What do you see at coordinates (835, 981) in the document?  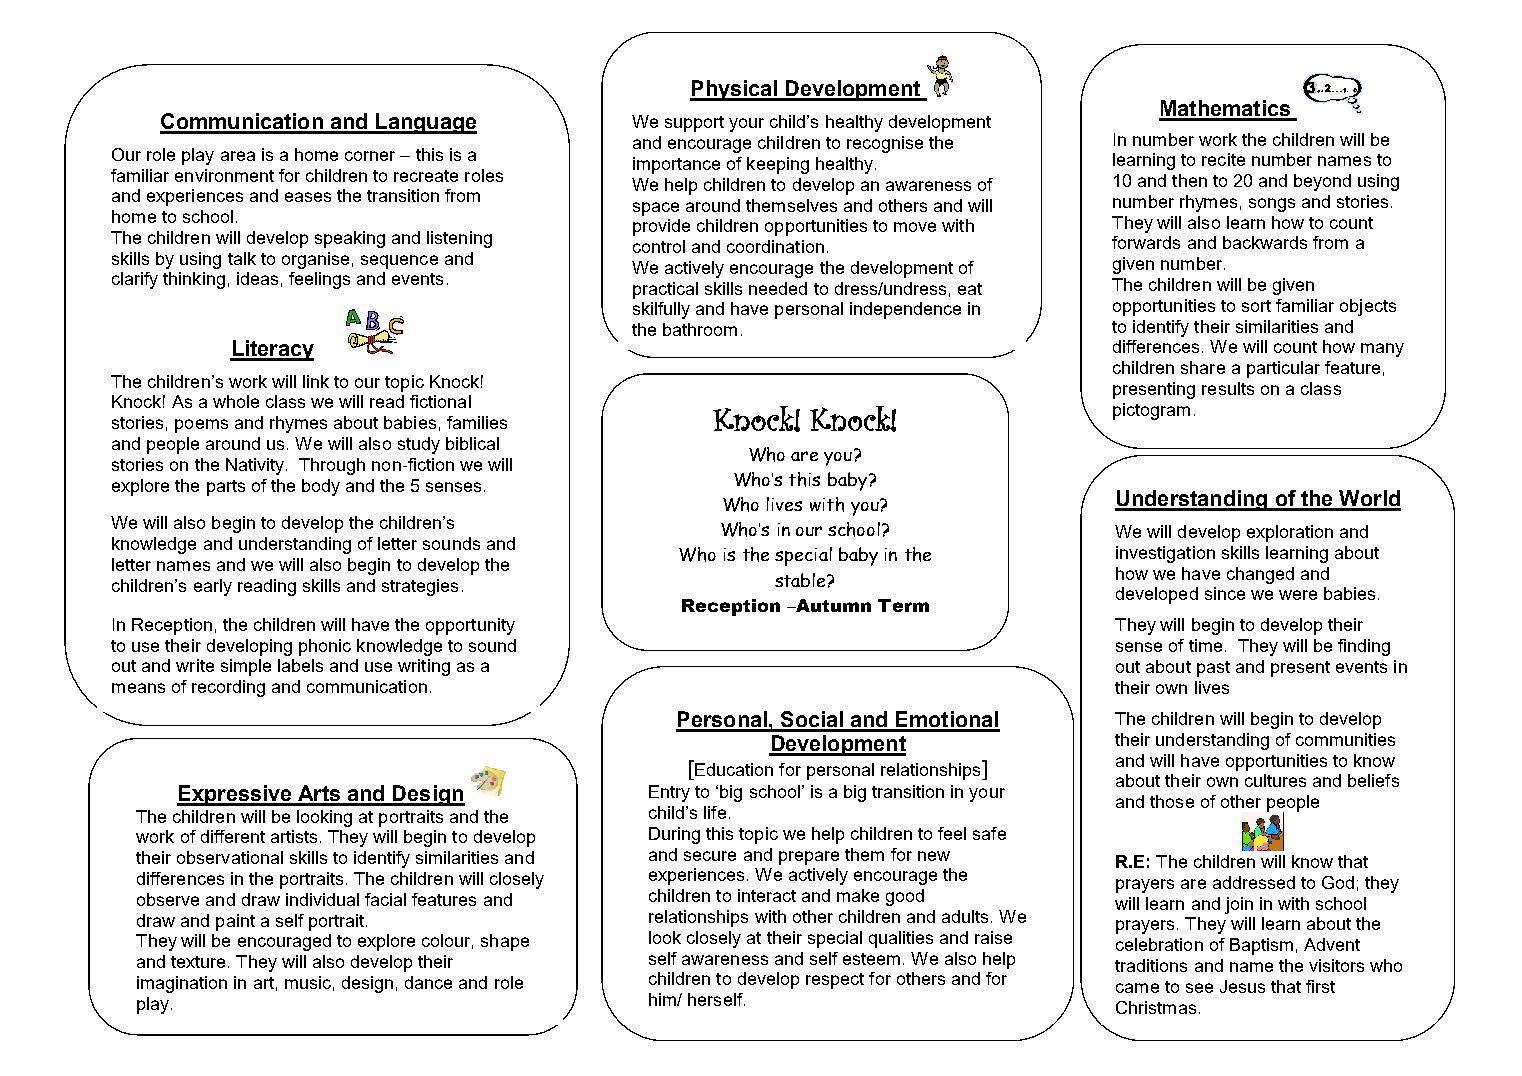 I see `respect` at bounding box center [835, 981].
